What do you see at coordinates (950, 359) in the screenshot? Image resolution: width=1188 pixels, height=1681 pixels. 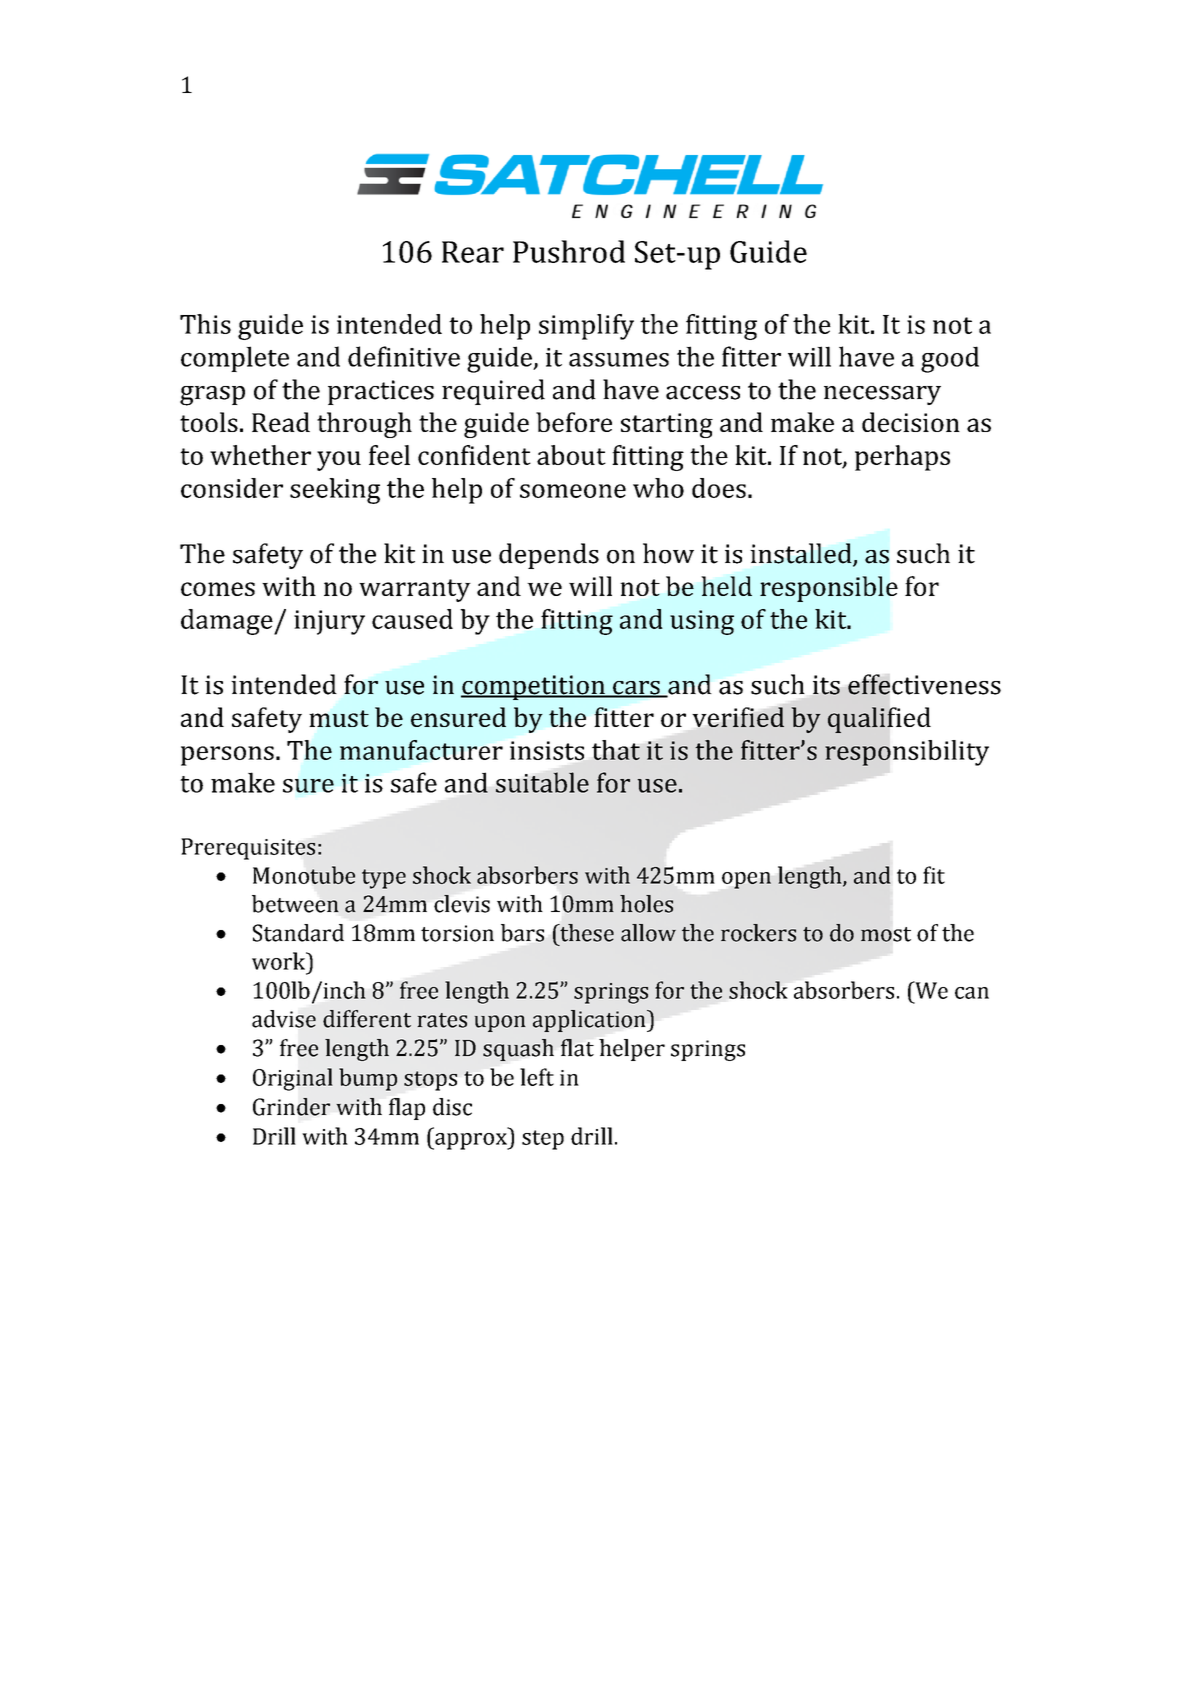 I see `good` at bounding box center [950, 359].
